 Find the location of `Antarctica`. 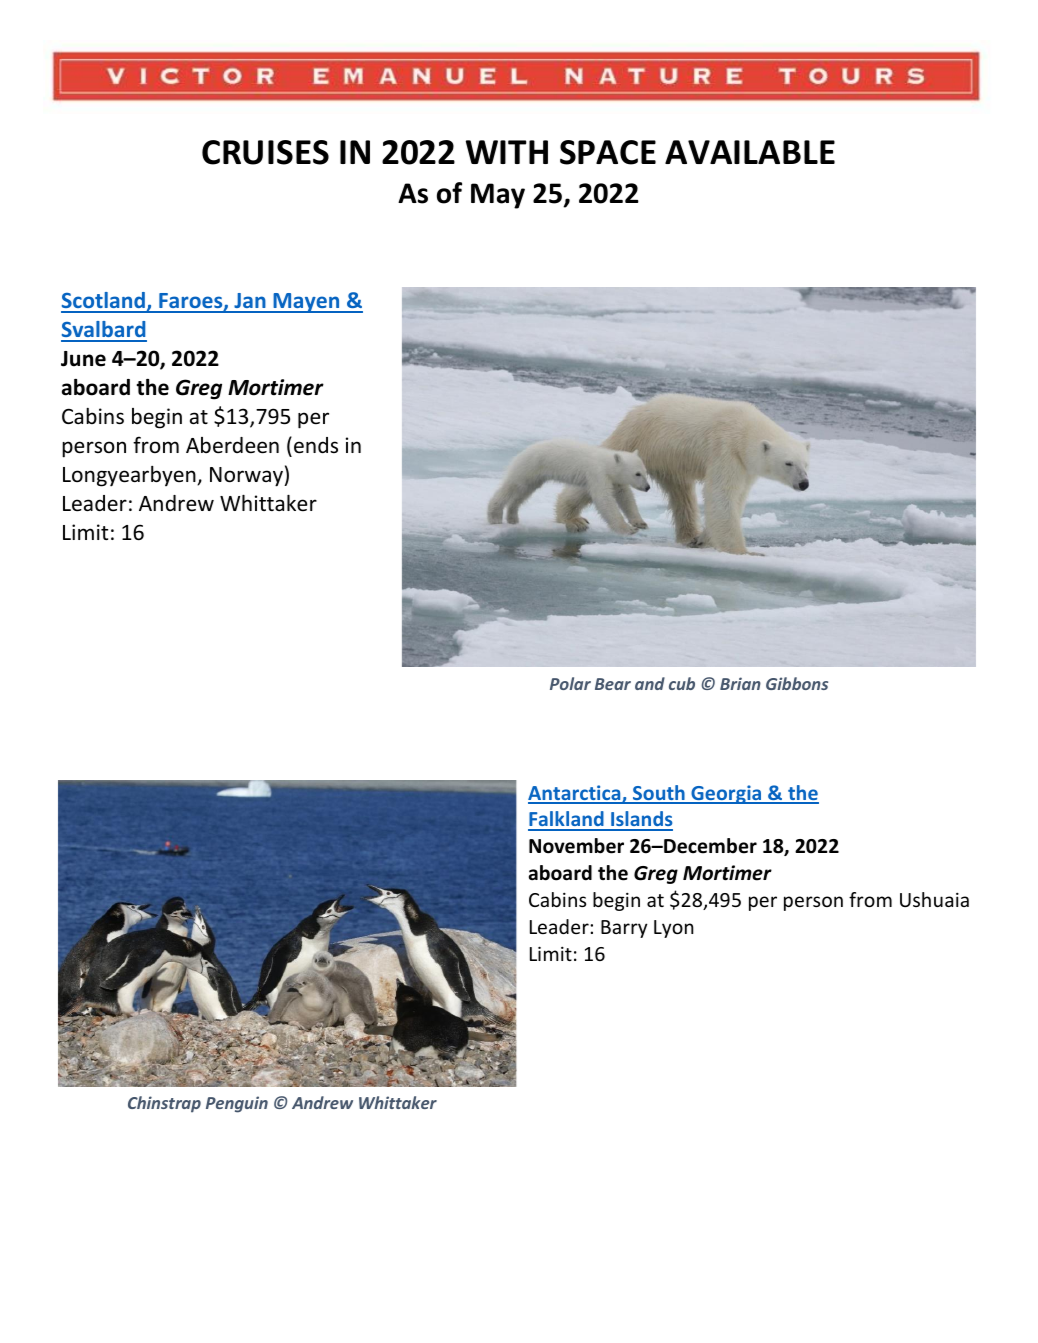

Antarctica is located at coordinates (575, 794).
